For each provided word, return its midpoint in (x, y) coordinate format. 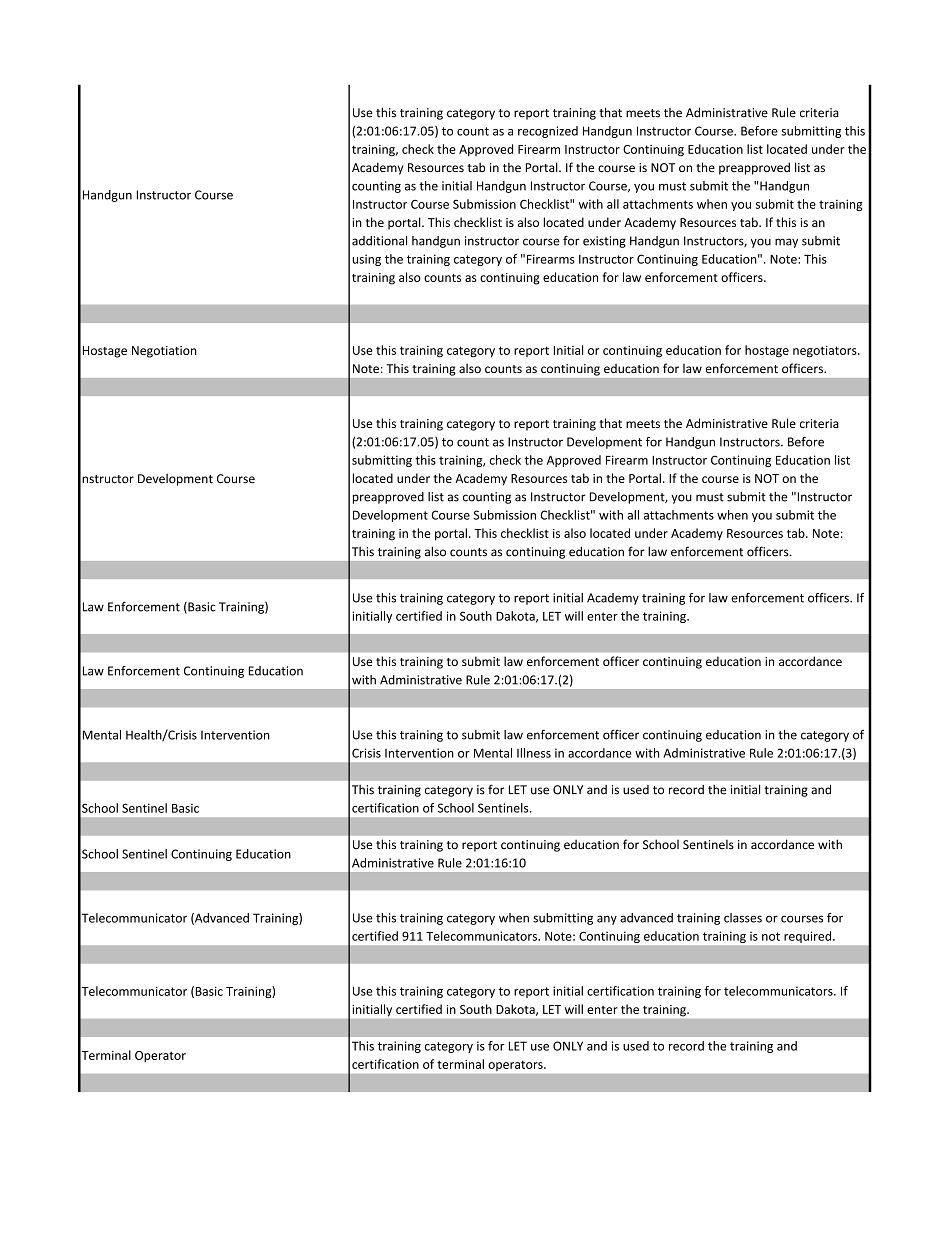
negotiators (826, 352)
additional (379, 241)
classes (743, 918)
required (809, 937)
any (607, 920)
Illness (534, 753)
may (786, 243)
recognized (548, 132)
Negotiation (164, 352)
